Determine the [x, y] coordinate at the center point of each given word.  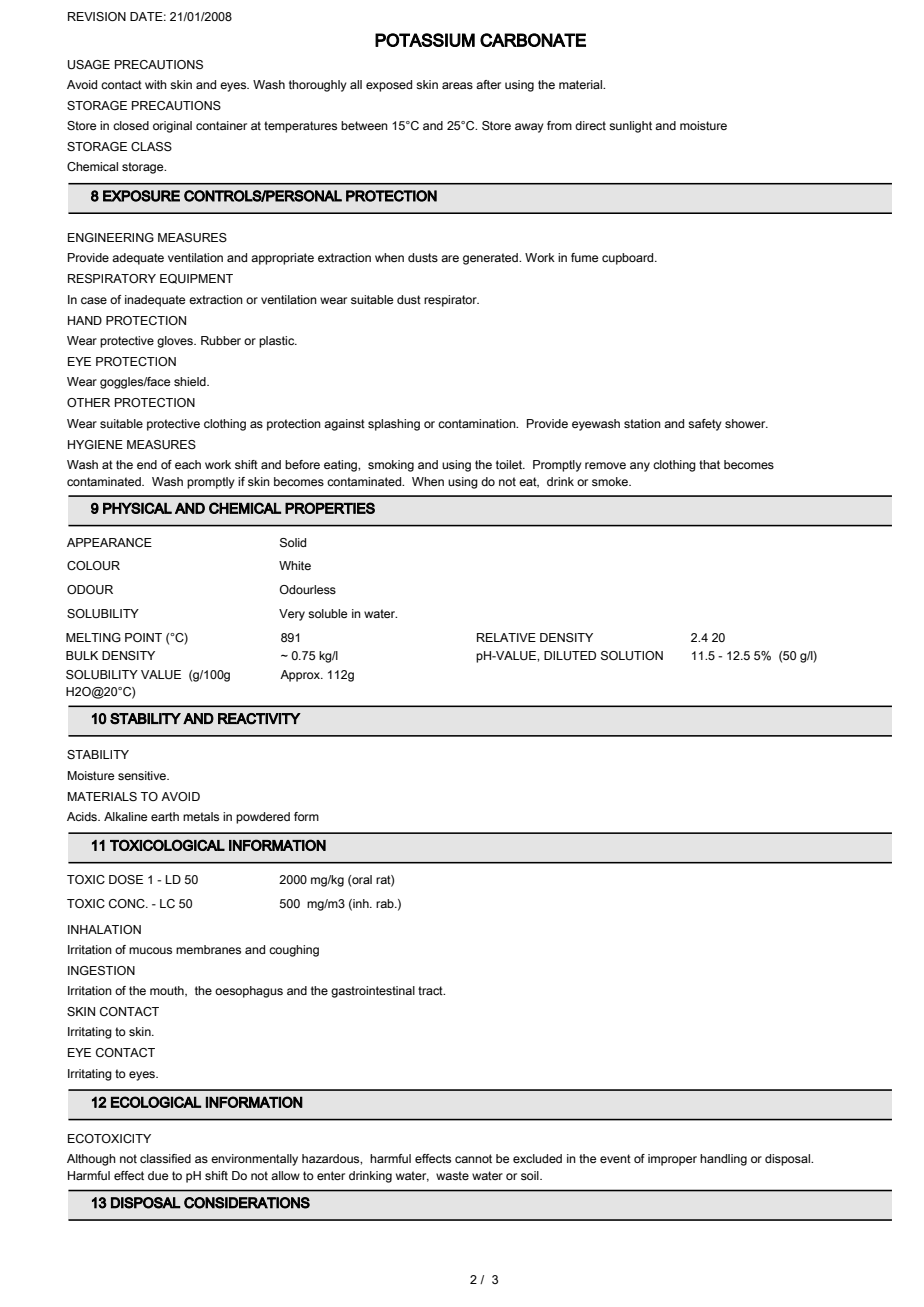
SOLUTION [632, 656]
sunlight [630, 127]
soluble [327, 613]
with [156, 84]
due [158, 1175]
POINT [143, 637]
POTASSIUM [425, 40]
